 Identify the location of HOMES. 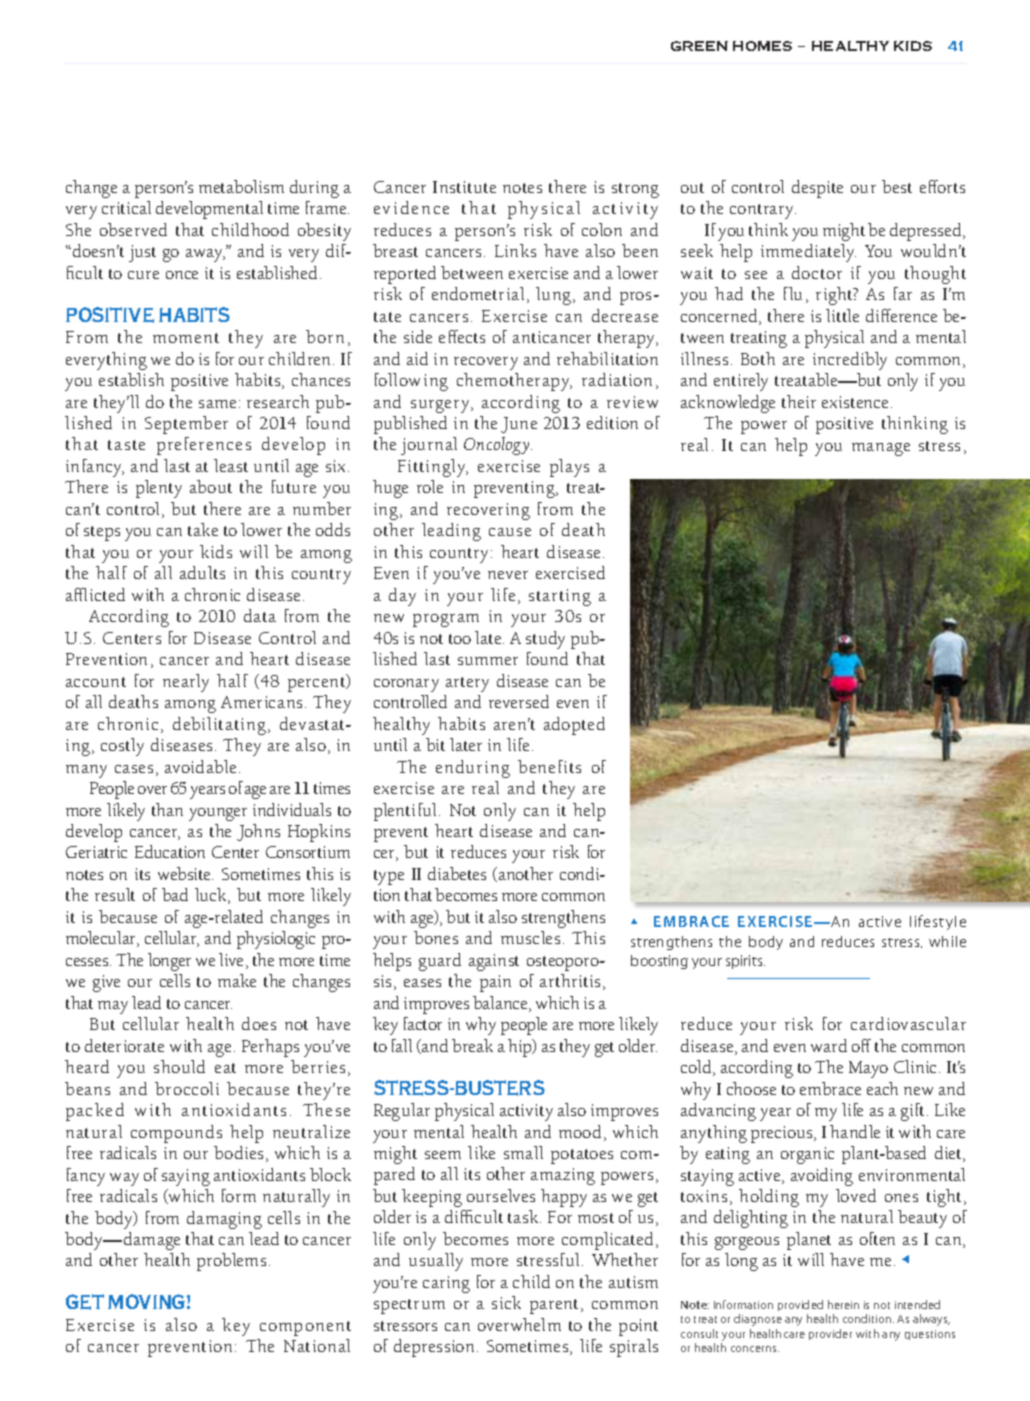
(762, 46).
